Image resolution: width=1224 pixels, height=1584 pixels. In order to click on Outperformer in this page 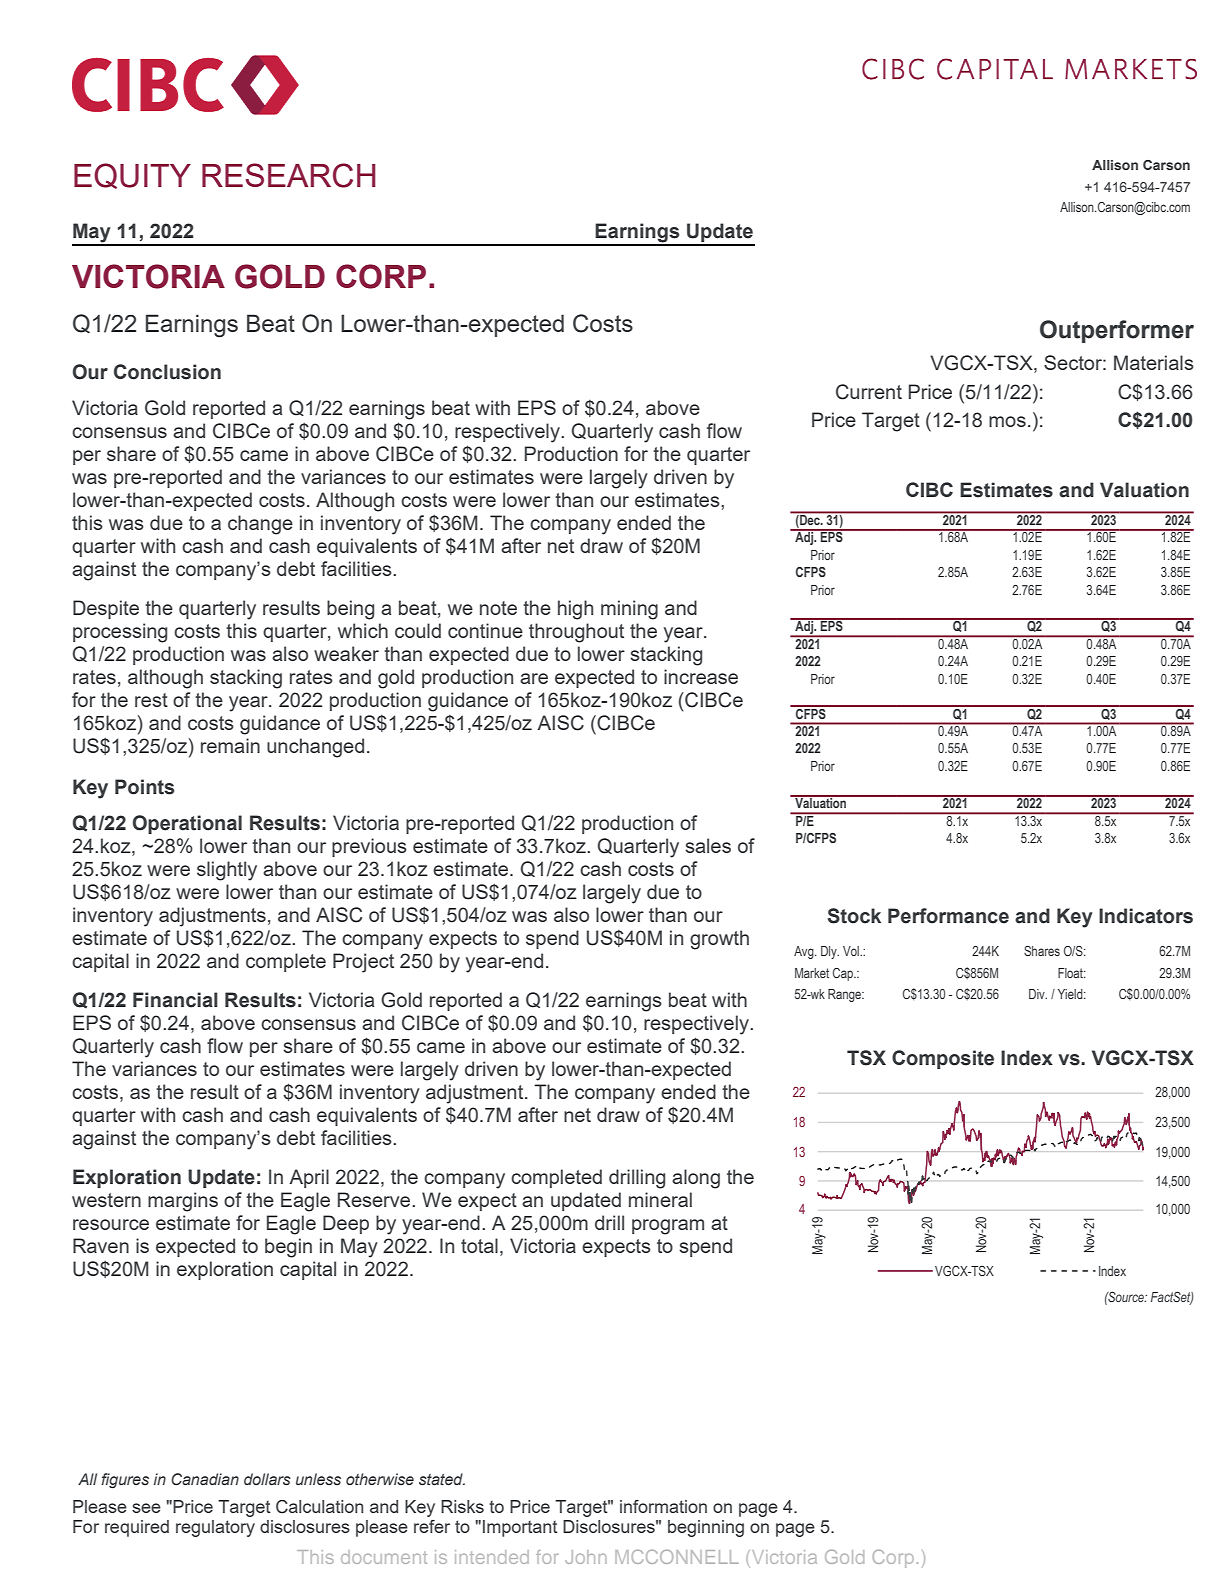, I will do `click(1117, 331)`.
